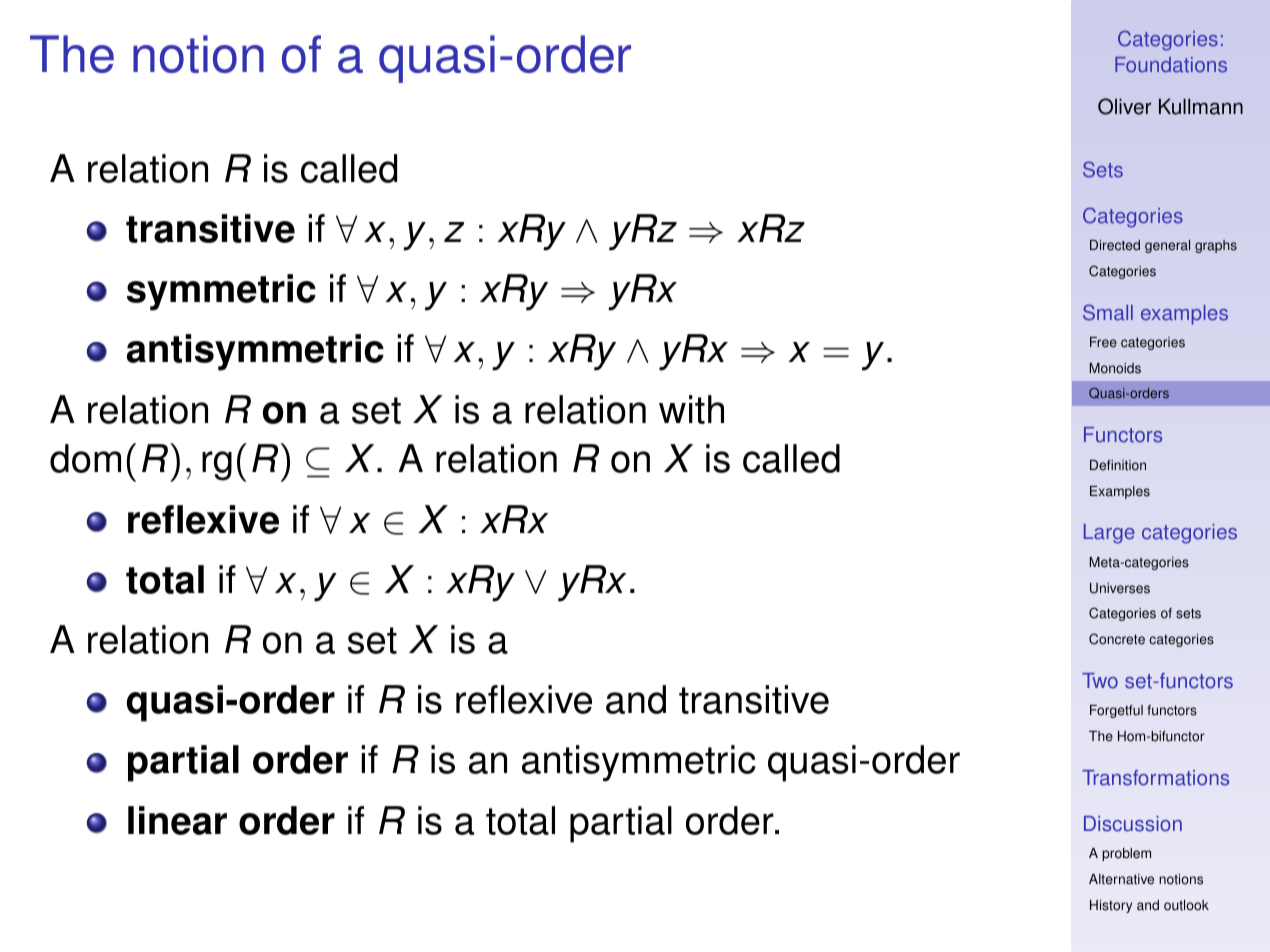 Image resolution: width=1270 pixels, height=952 pixels. I want to click on general, so click(1167, 246).
